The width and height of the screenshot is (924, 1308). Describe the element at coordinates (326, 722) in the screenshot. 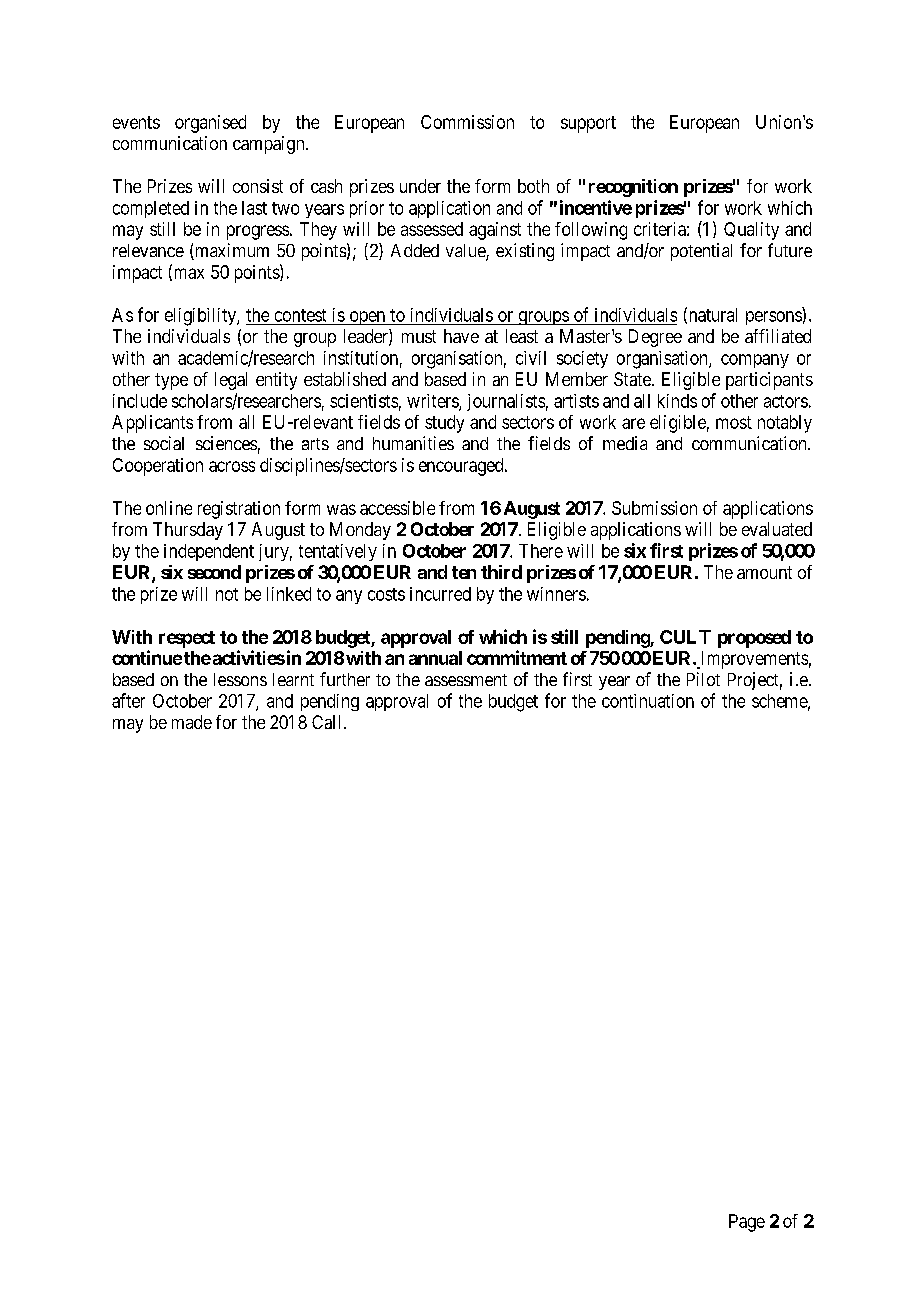

I see `Call` at that location.
